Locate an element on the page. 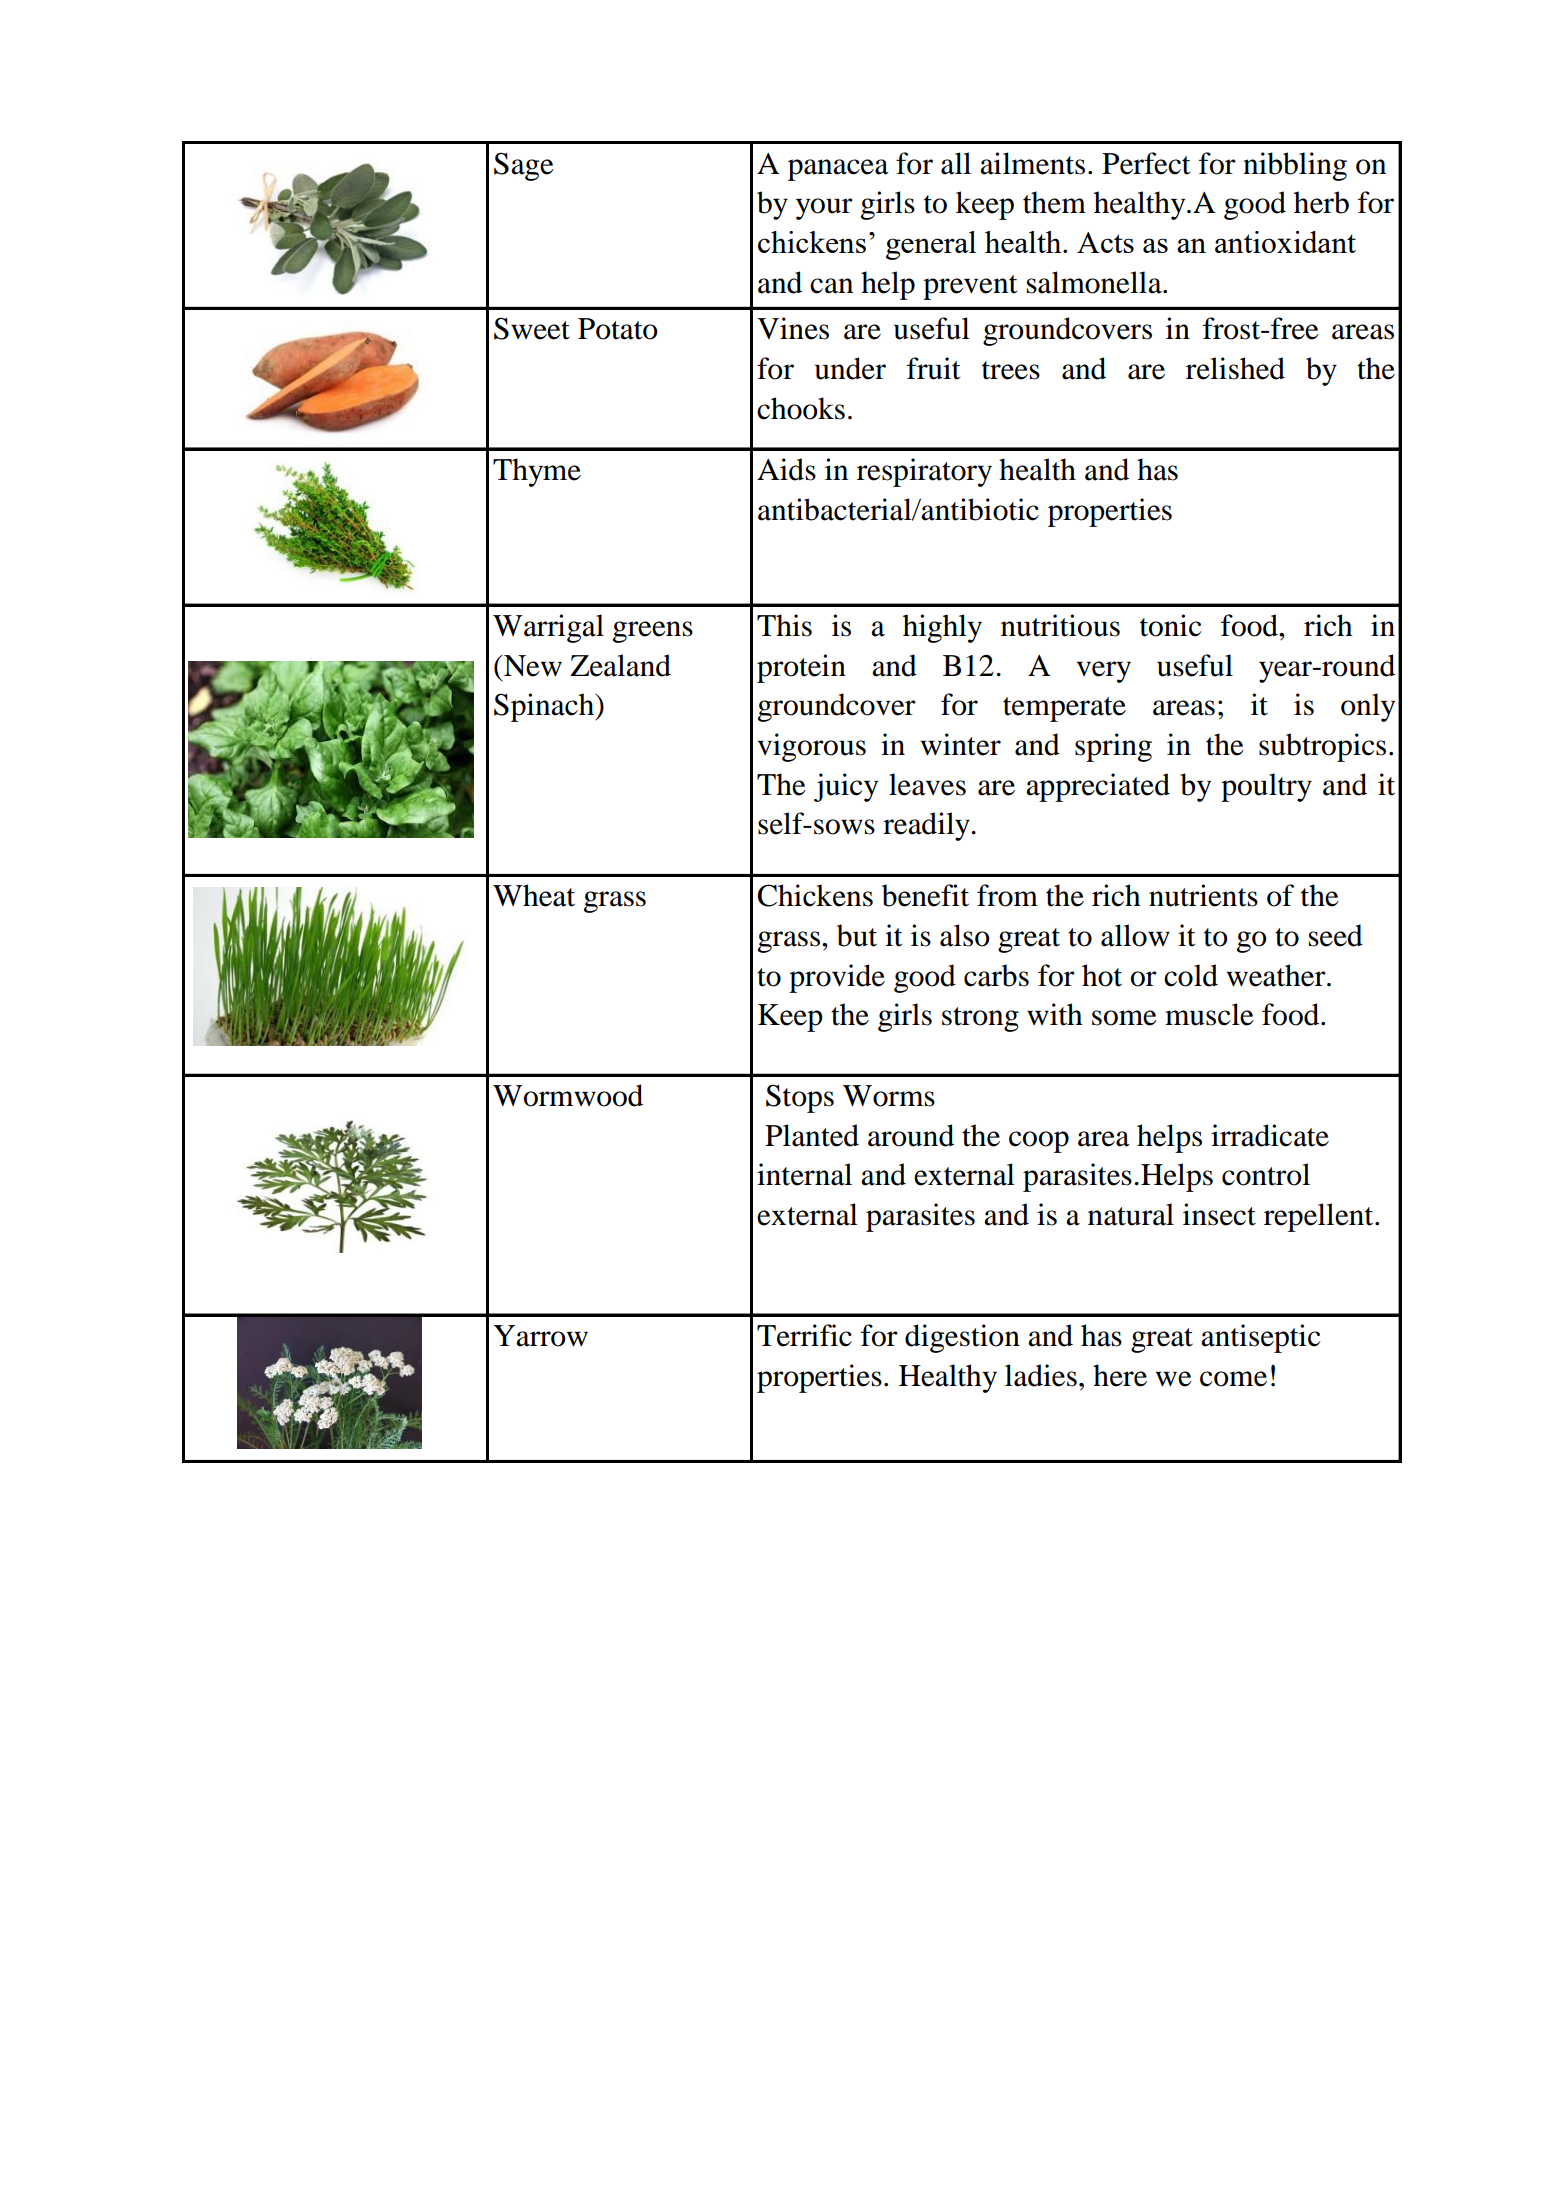 This page has height=2207, width=1560. digestion is located at coordinates (962, 1338).
